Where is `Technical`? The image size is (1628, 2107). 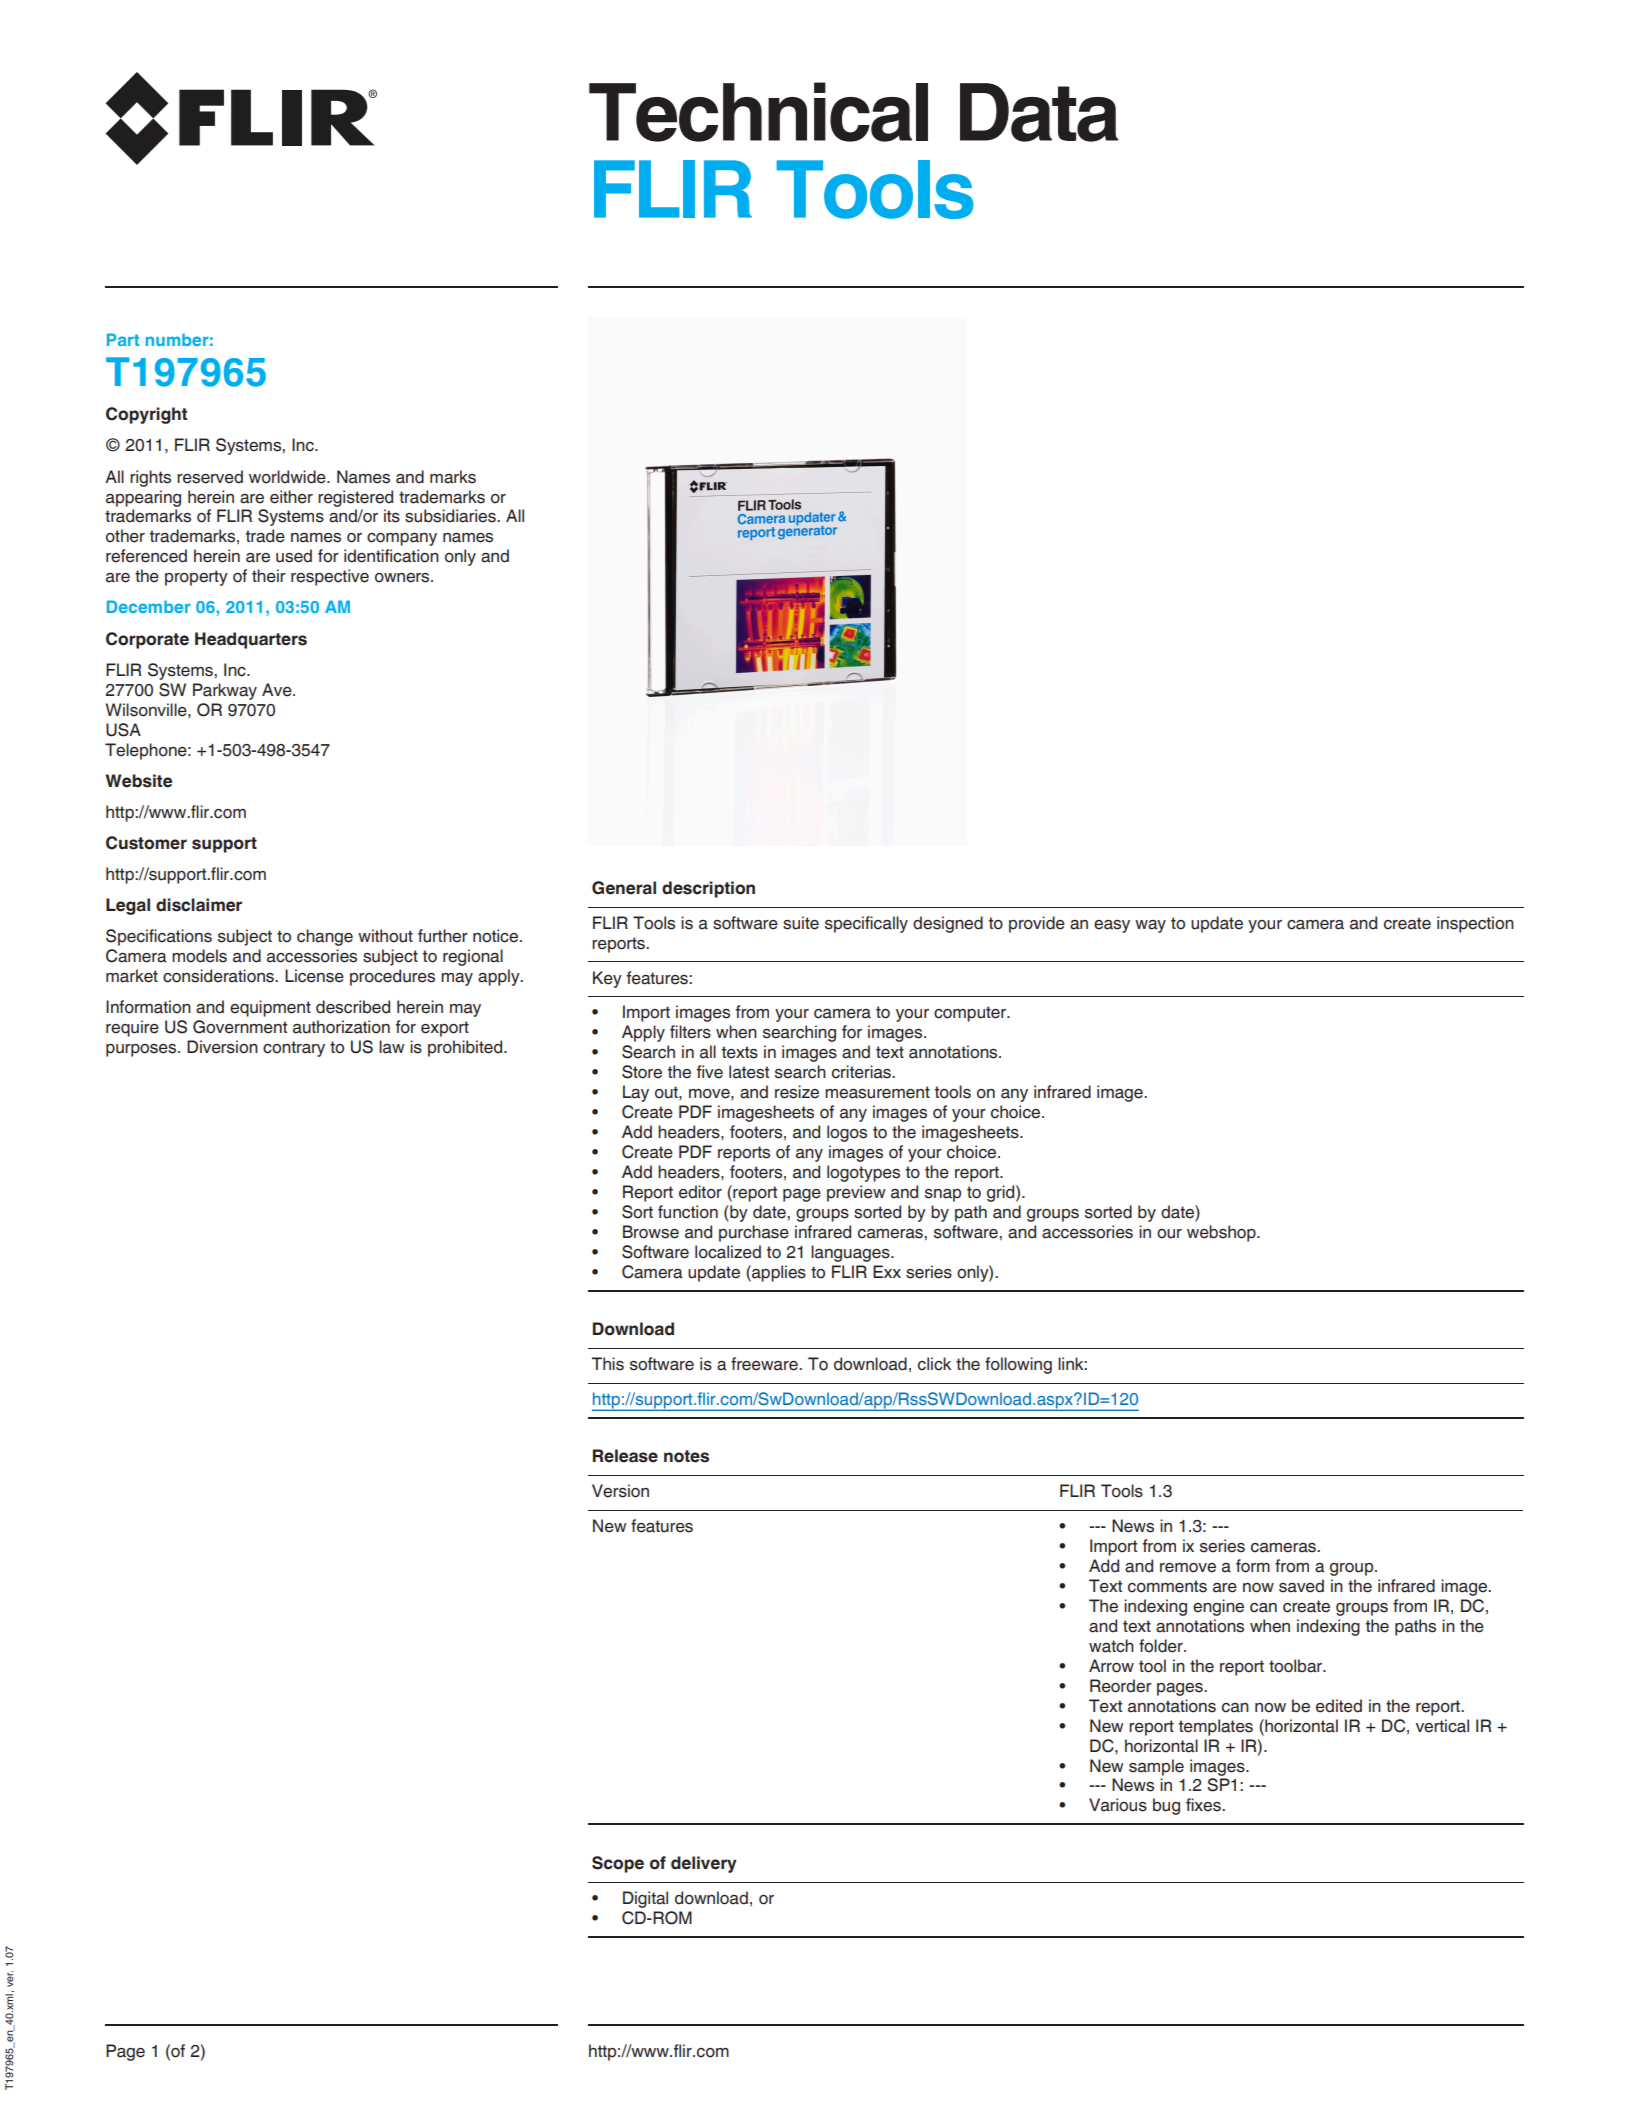
Technical is located at coordinates (758, 112).
